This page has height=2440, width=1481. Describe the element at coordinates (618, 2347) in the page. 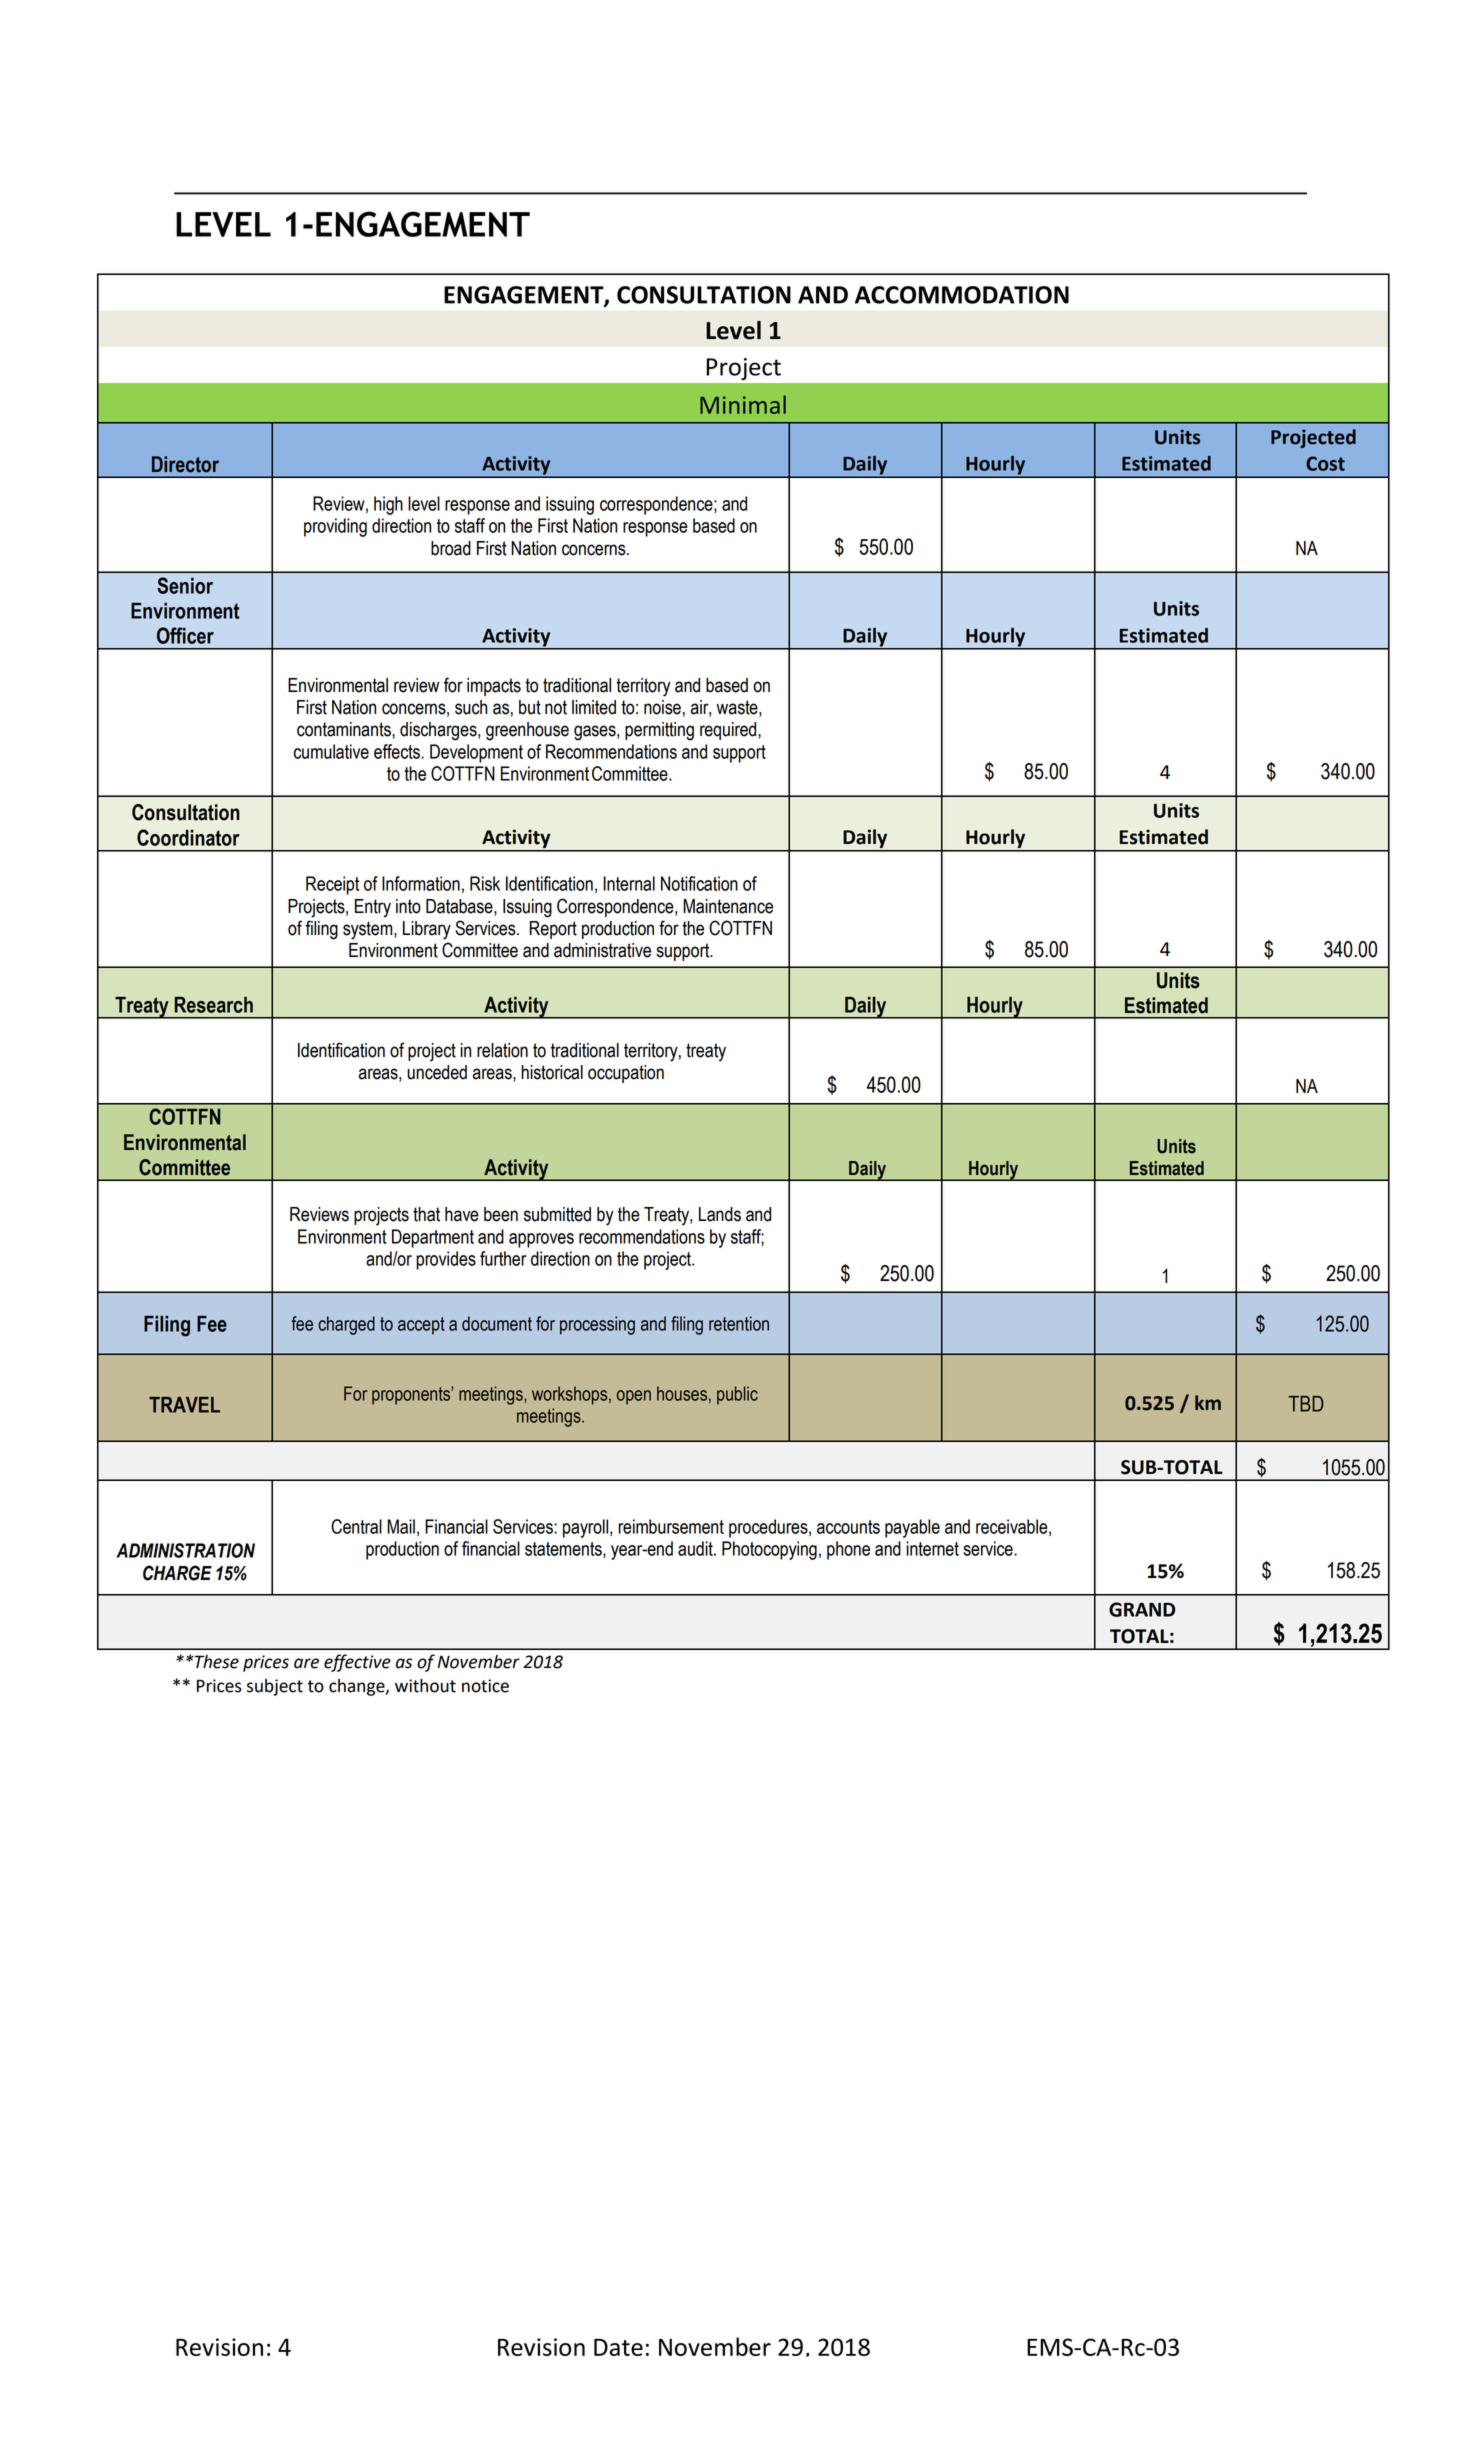

I see `Date` at that location.
